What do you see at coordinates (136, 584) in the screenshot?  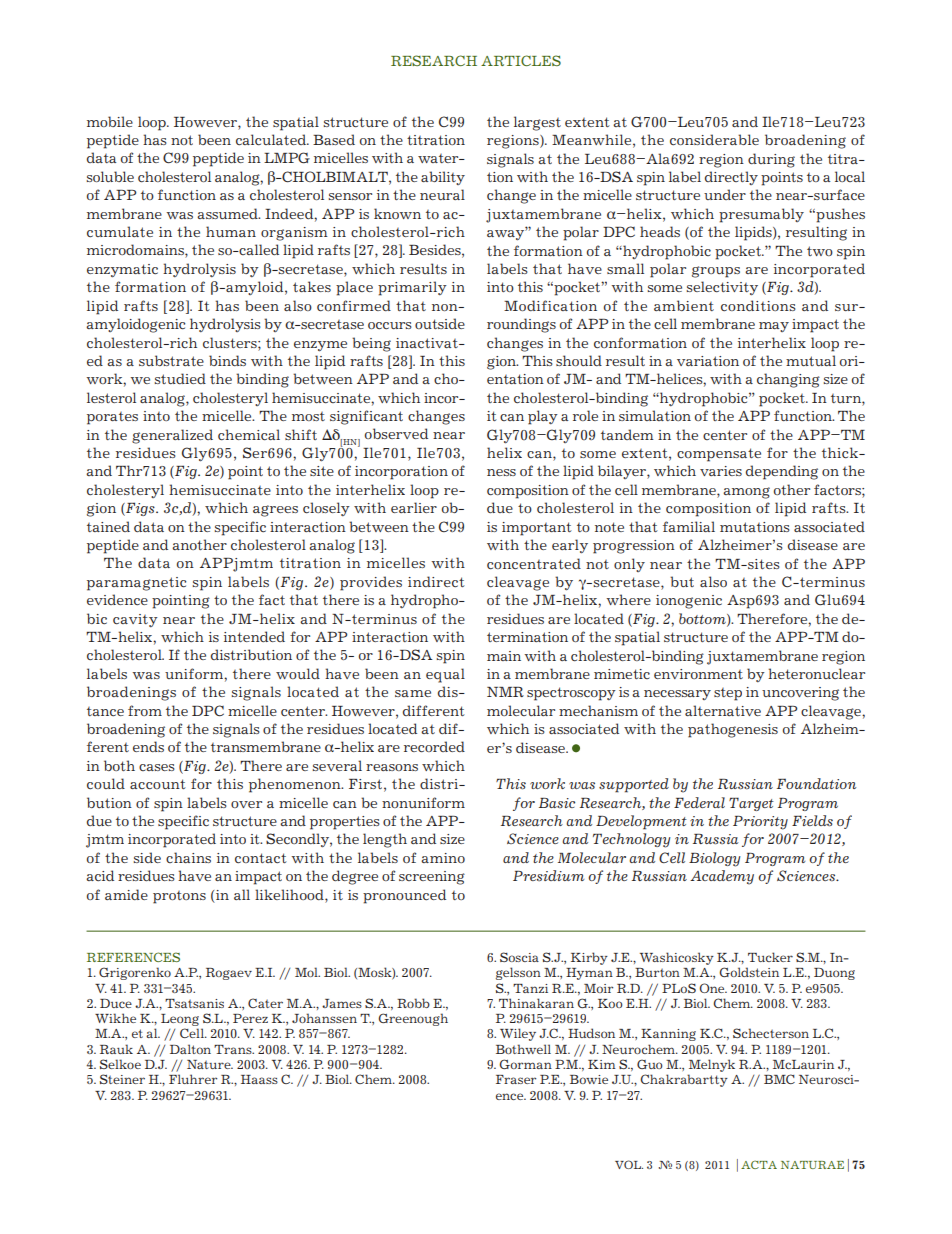 I see `paramagnetic` at bounding box center [136, 584].
